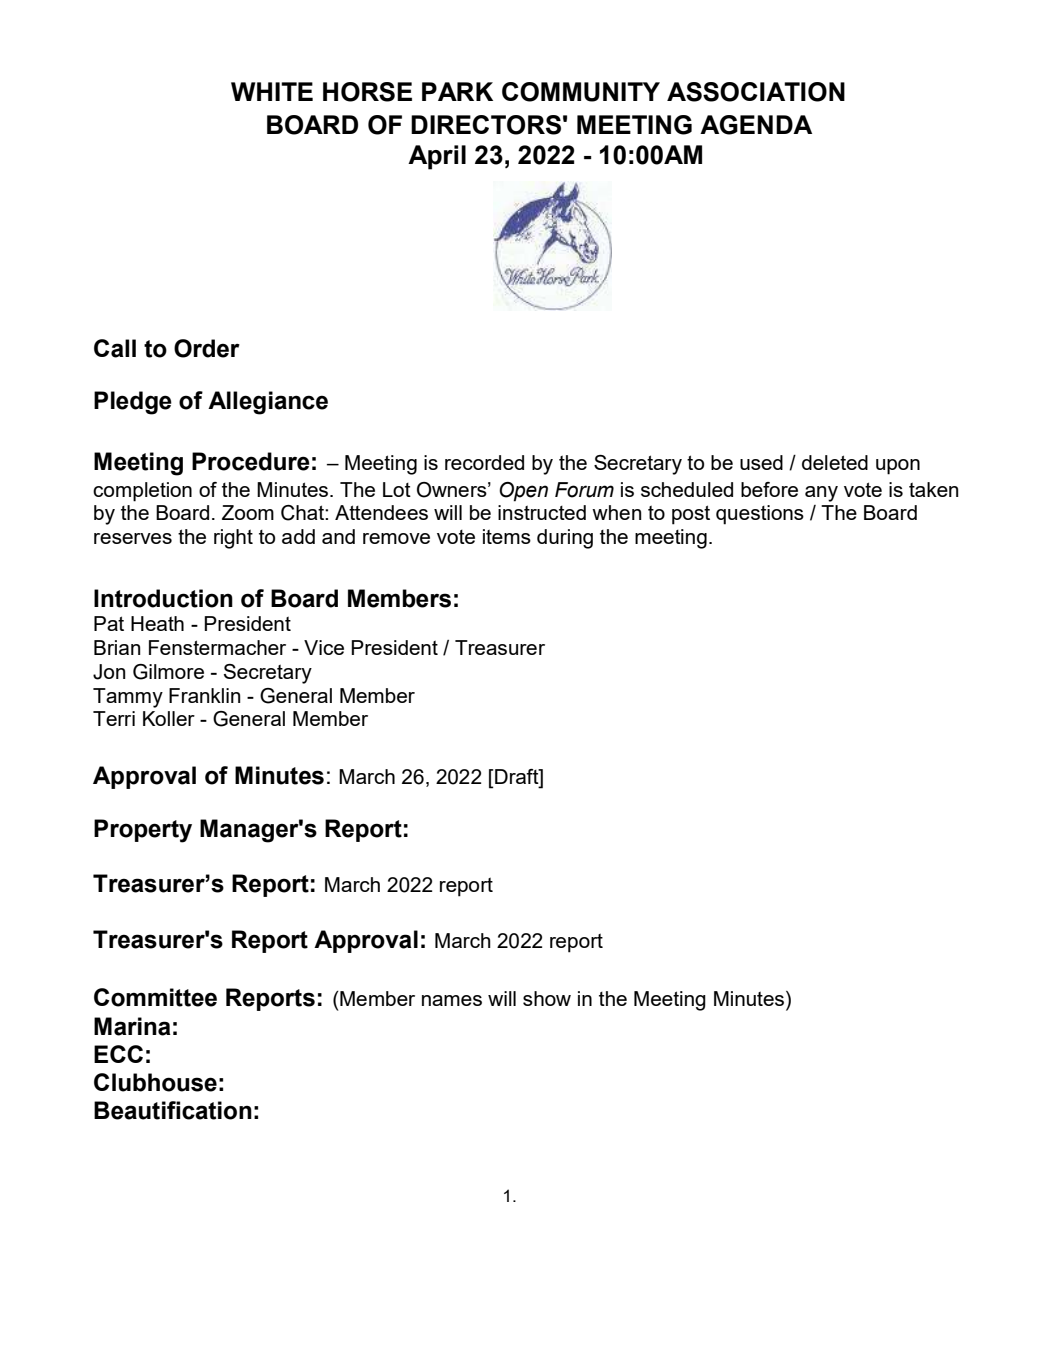 The image size is (1055, 1366). Describe the element at coordinates (547, 998) in the screenshot. I see `show` at that location.
